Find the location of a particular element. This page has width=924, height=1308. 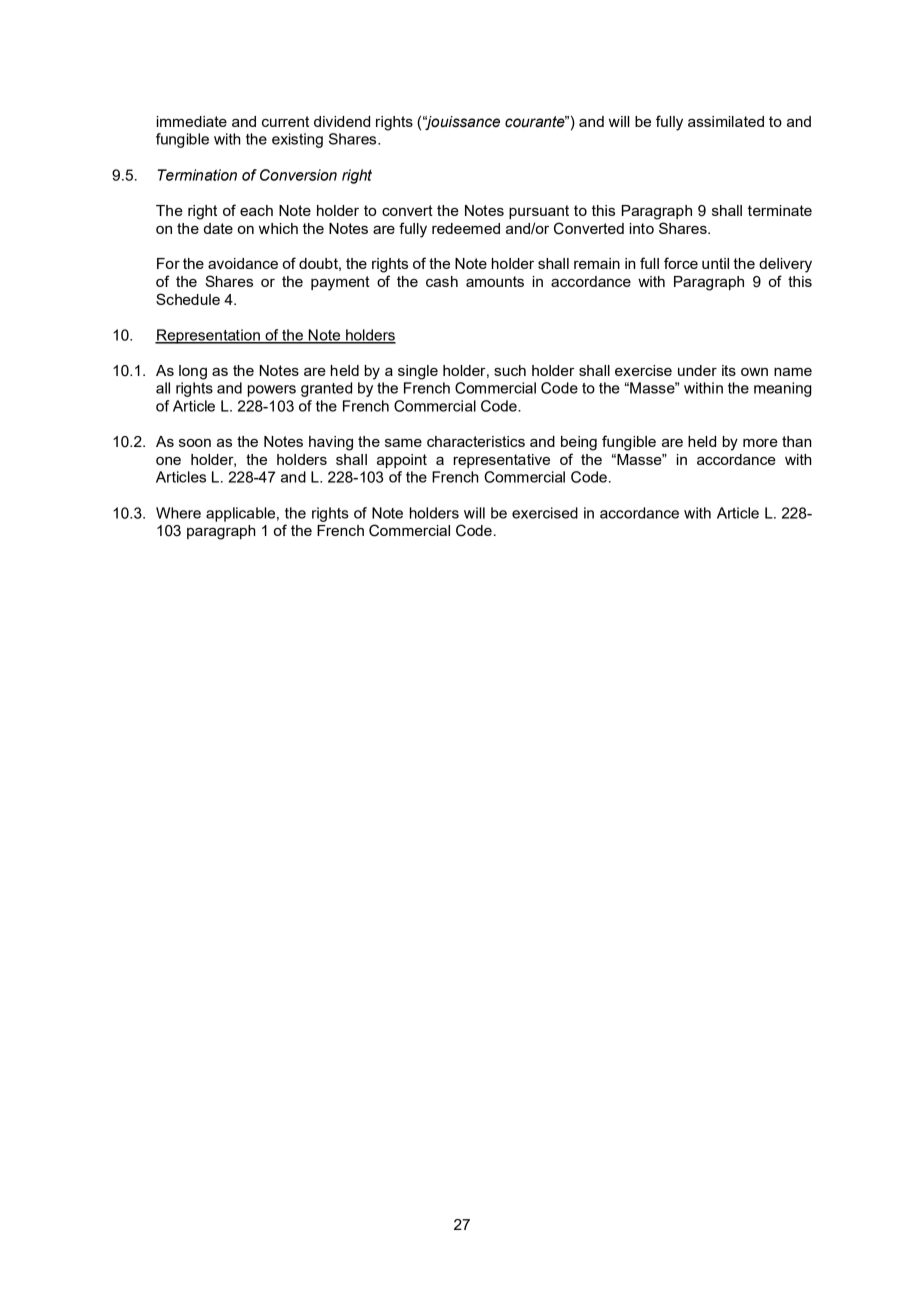

Where is located at coordinates (178, 513).
